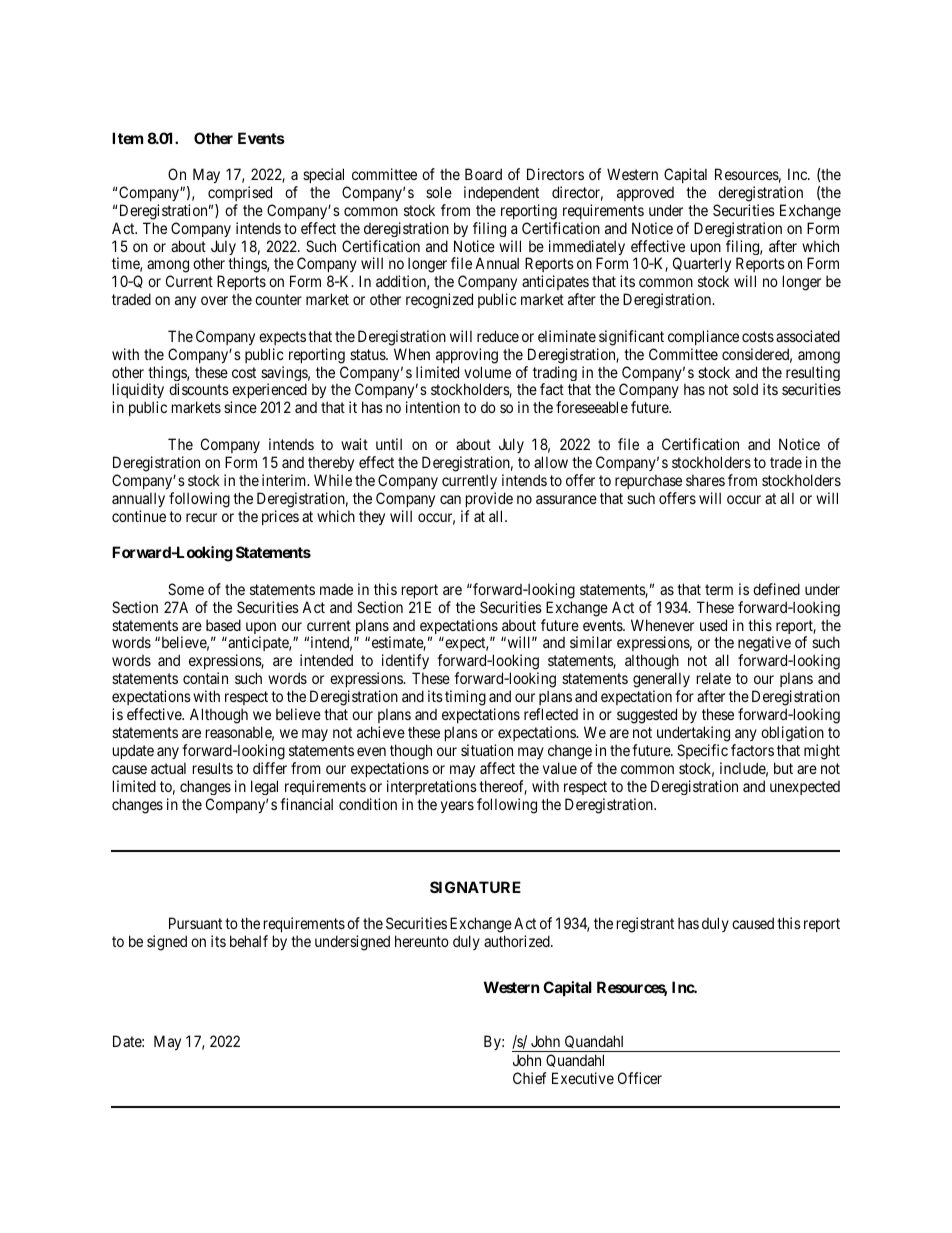 The image size is (952, 1233). I want to click on based, so click(223, 625).
